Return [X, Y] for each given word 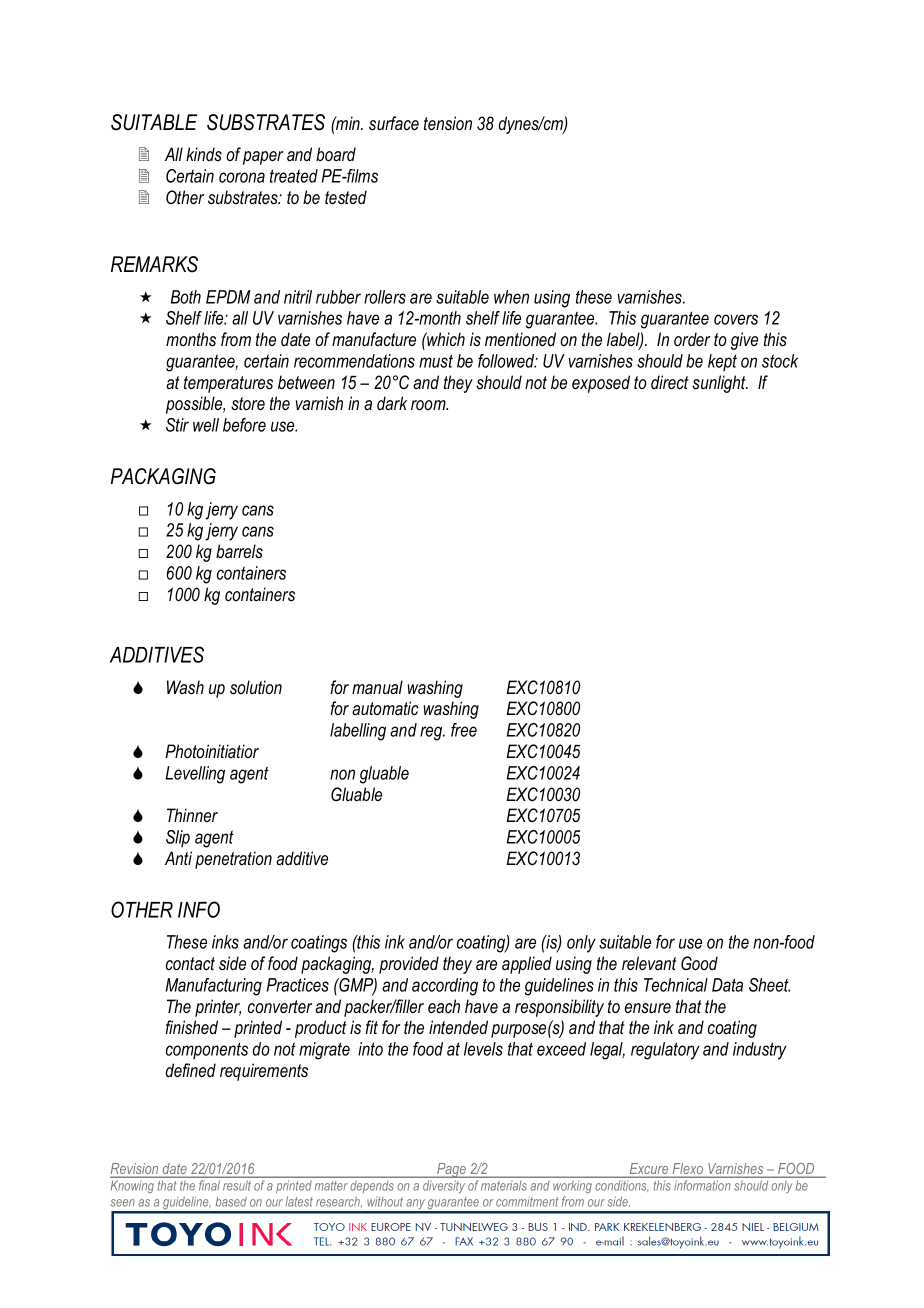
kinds [204, 154]
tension [448, 123]
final [209, 1185]
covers [736, 319]
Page [451, 1170]
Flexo [687, 1170]
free [464, 730]
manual [377, 687]
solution [256, 687]
